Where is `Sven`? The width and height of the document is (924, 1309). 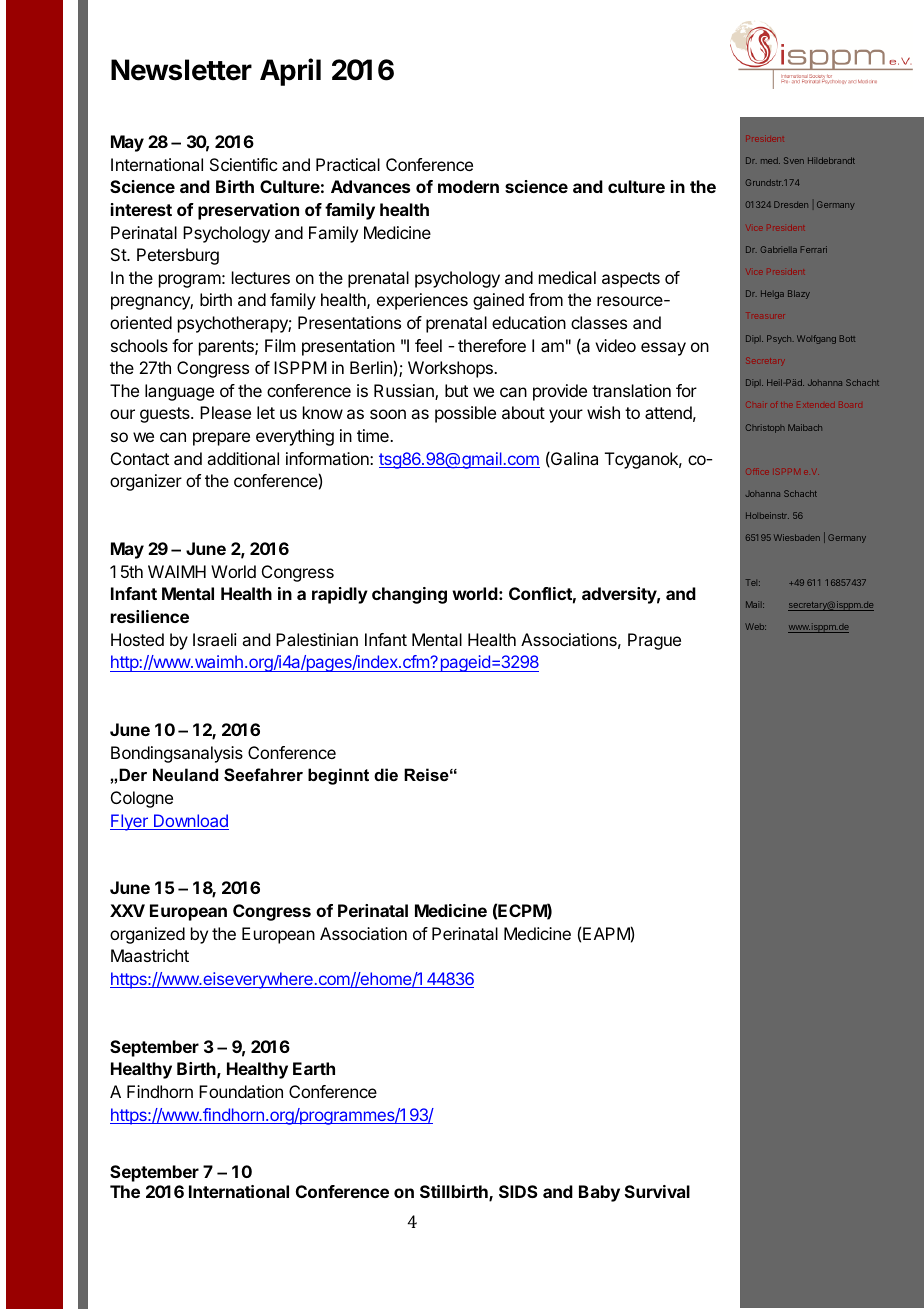
Sven is located at coordinates (794, 160).
